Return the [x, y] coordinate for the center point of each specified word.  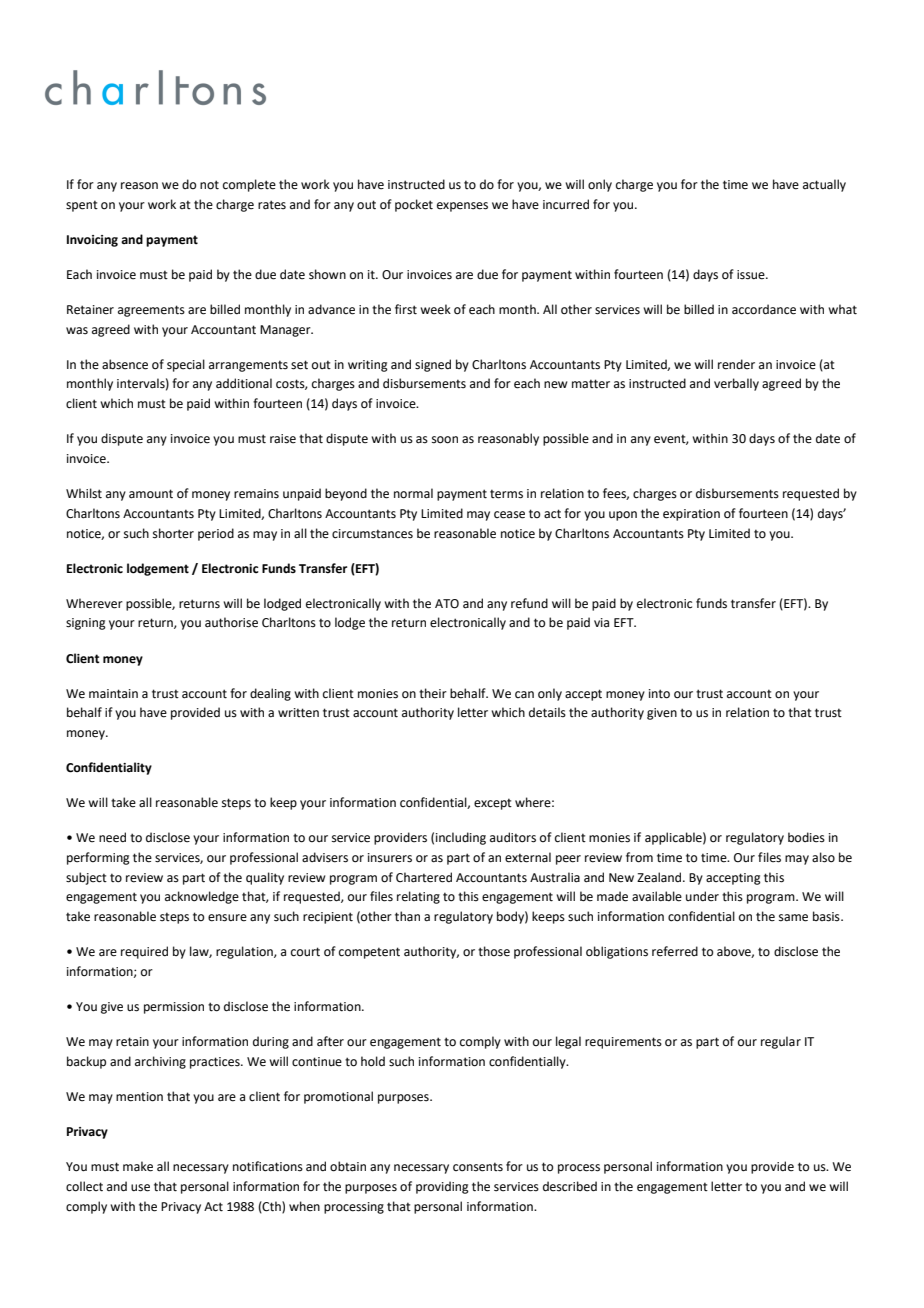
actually [824, 185]
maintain [113, 694]
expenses [462, 207]
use [140, 1188]
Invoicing [92, 241]
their [433, 693]
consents [478, 1167]
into [659, 694]
